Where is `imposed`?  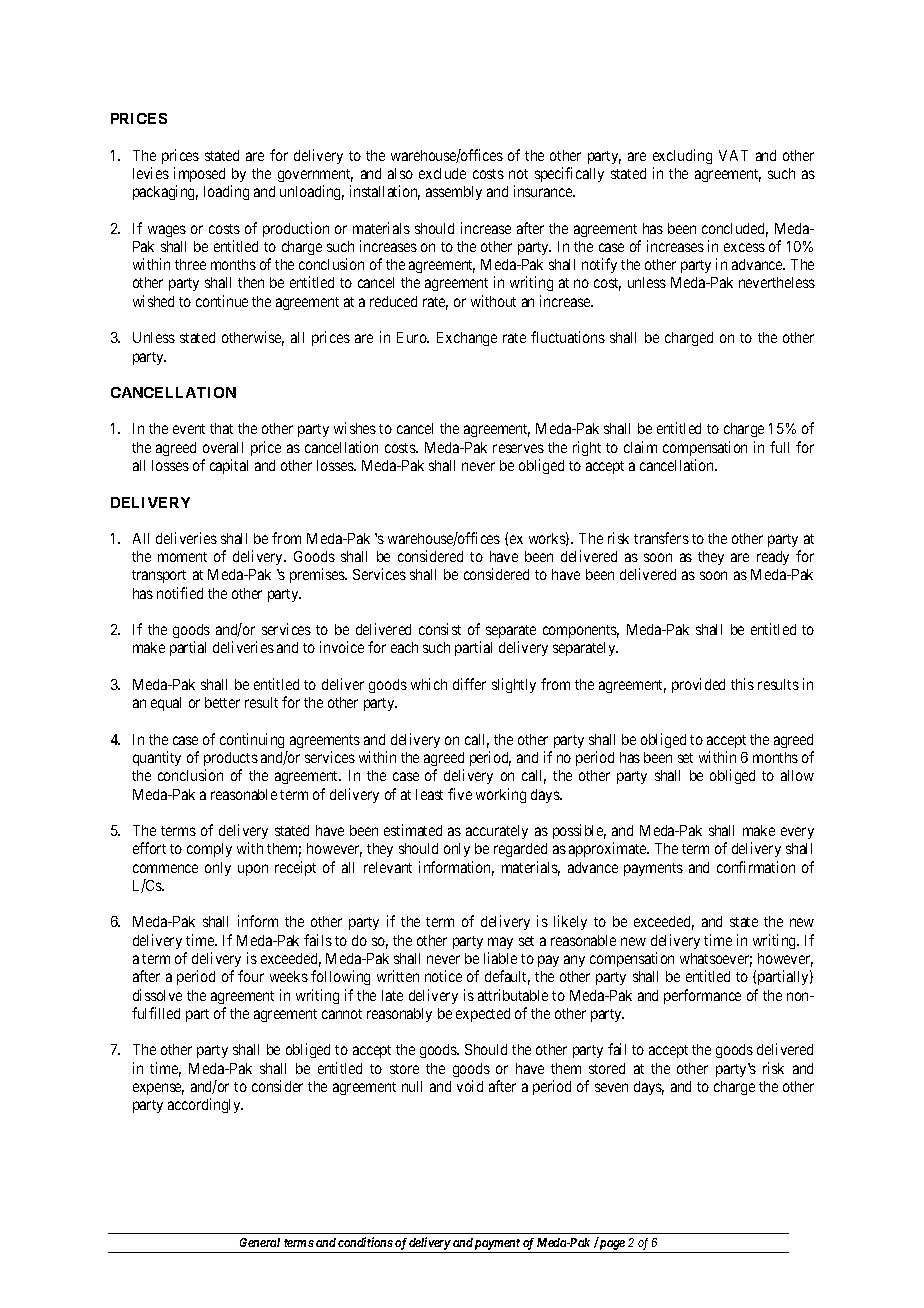
imposed is located at coordinates (199, 174).
